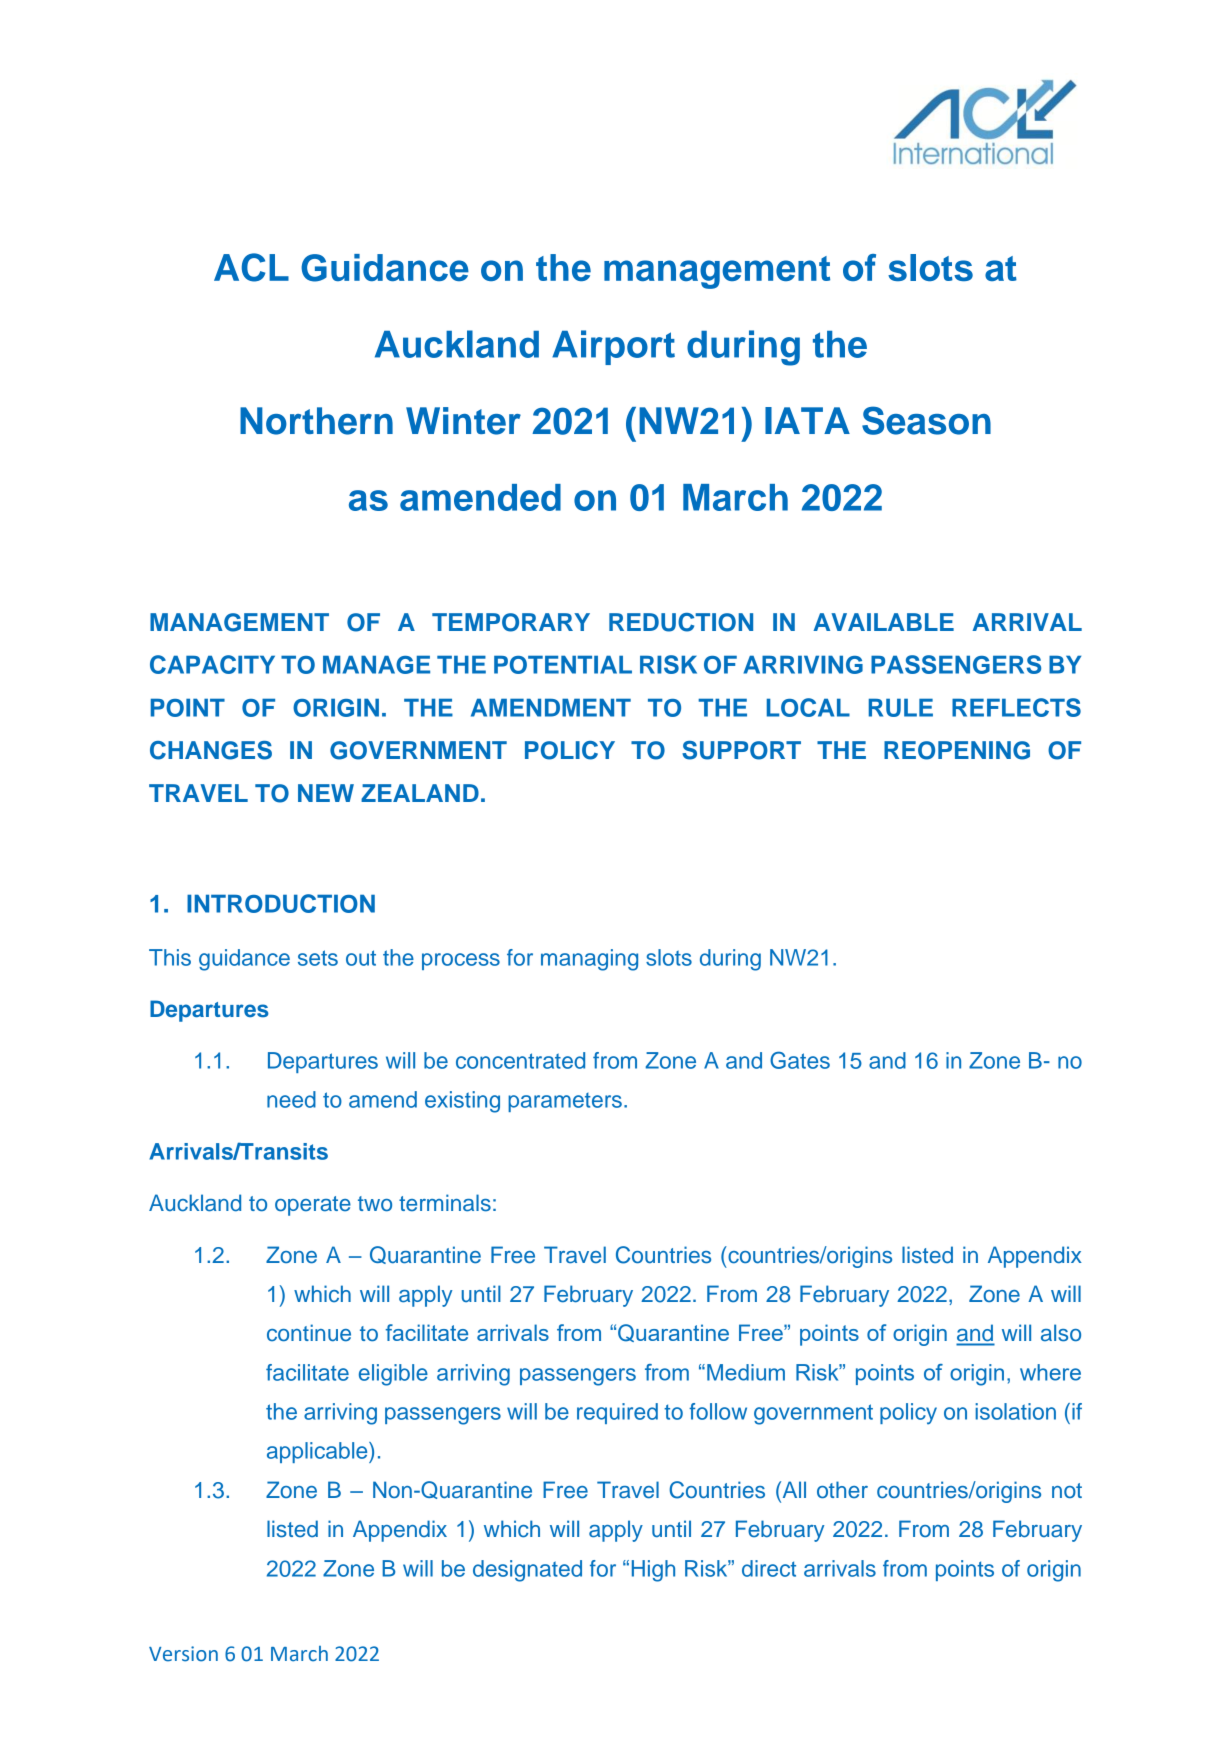 This image has width=1231, height=1740. What do you see at coordinates (589, 960) in the image?
I see `managing` at bounding box center [589, 960].
